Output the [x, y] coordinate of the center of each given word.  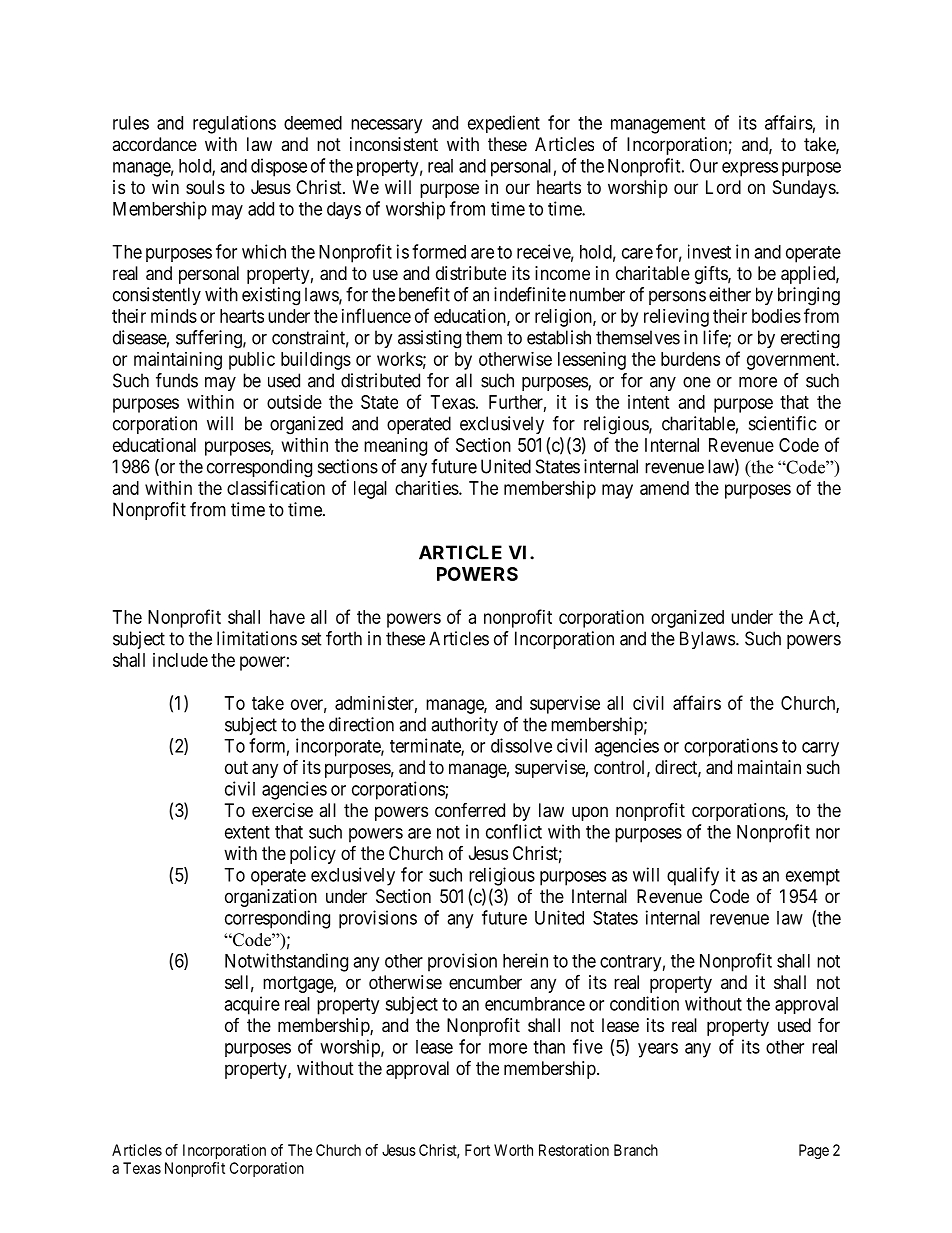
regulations [234, 124]
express [750, 169]
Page [814, 1151]
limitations [257, 638]
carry [820, 749]
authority [464, 726]
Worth [513, 1150]
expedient [504, 124]
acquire [252, 1005]
